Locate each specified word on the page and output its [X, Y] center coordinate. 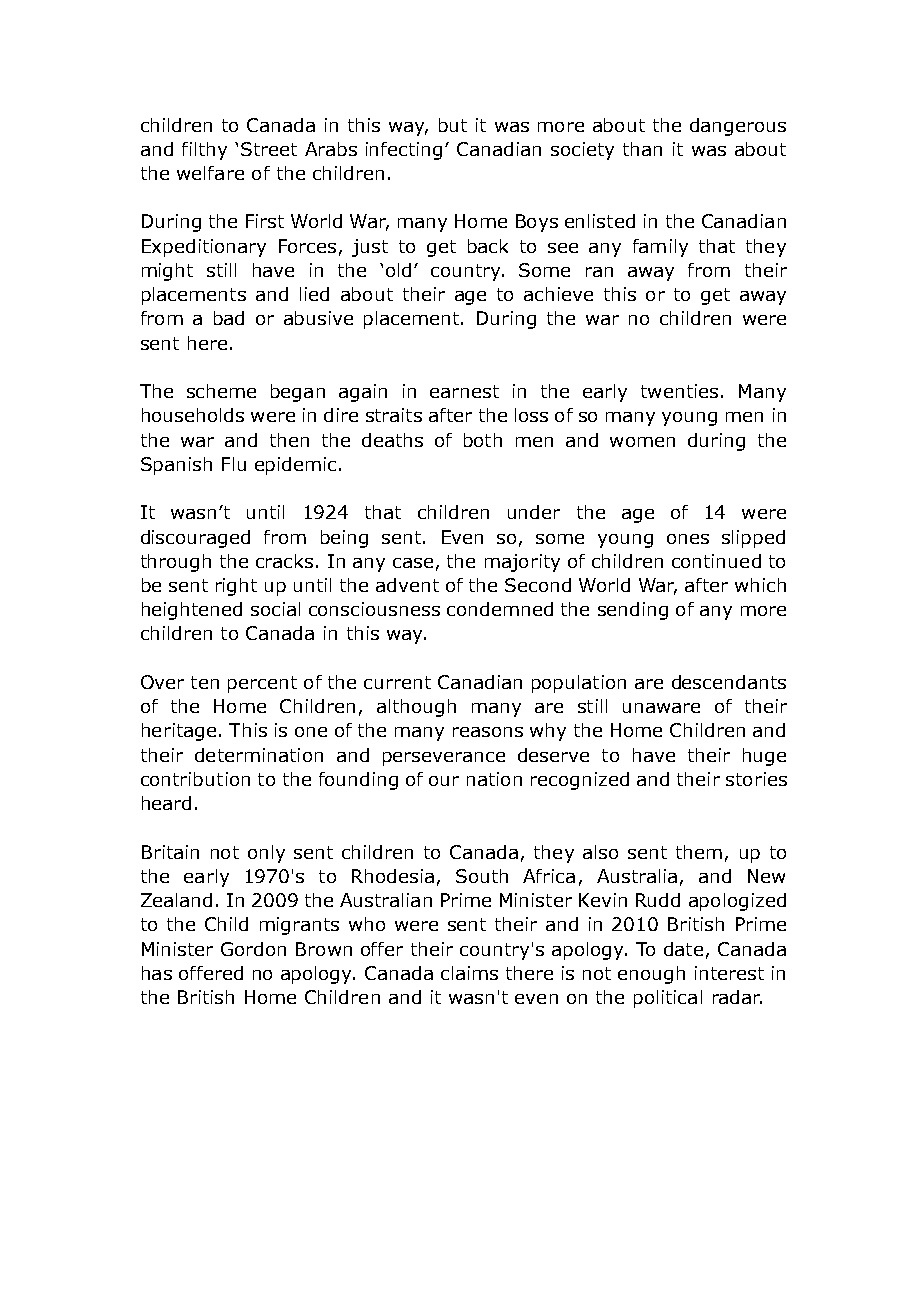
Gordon [253, 949]
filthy [204, 151]
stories [756, 779]
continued [716, 561]
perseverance [444, 759]
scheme [221, 391]
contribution [195, 779]
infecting [404, 151]
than [642, 149]
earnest [464, 391]
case [413, 563]
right [236, 587]
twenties [679, 391]
